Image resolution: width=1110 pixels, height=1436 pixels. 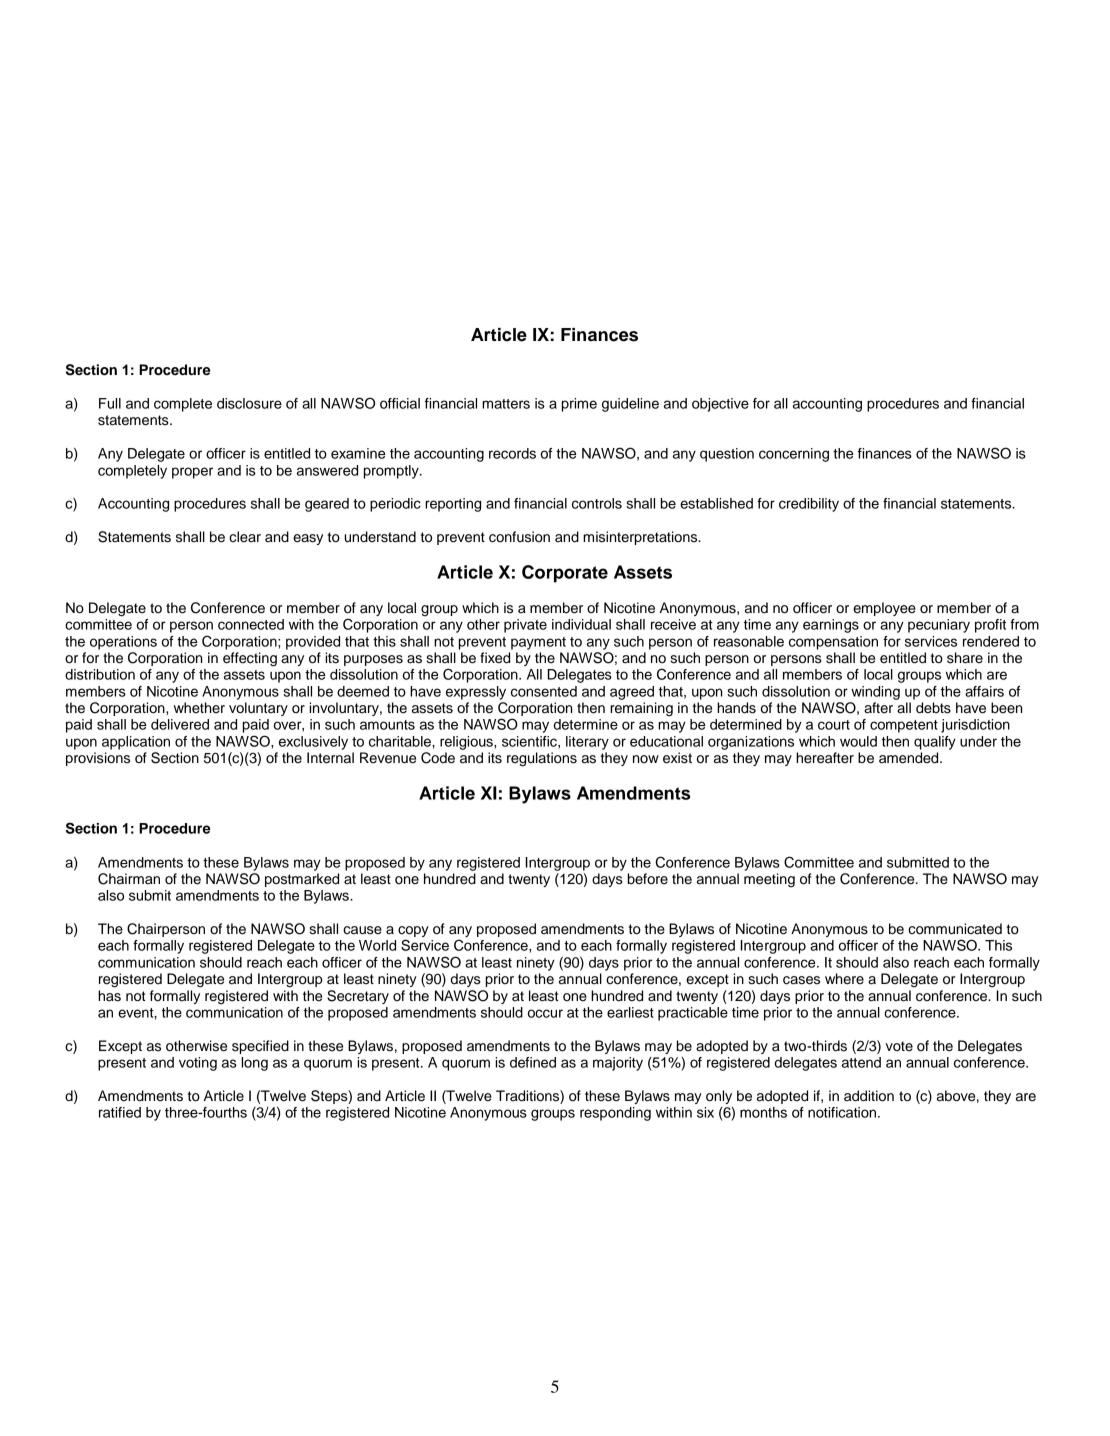 I want to click on employee, so click(x=884, y=609).
